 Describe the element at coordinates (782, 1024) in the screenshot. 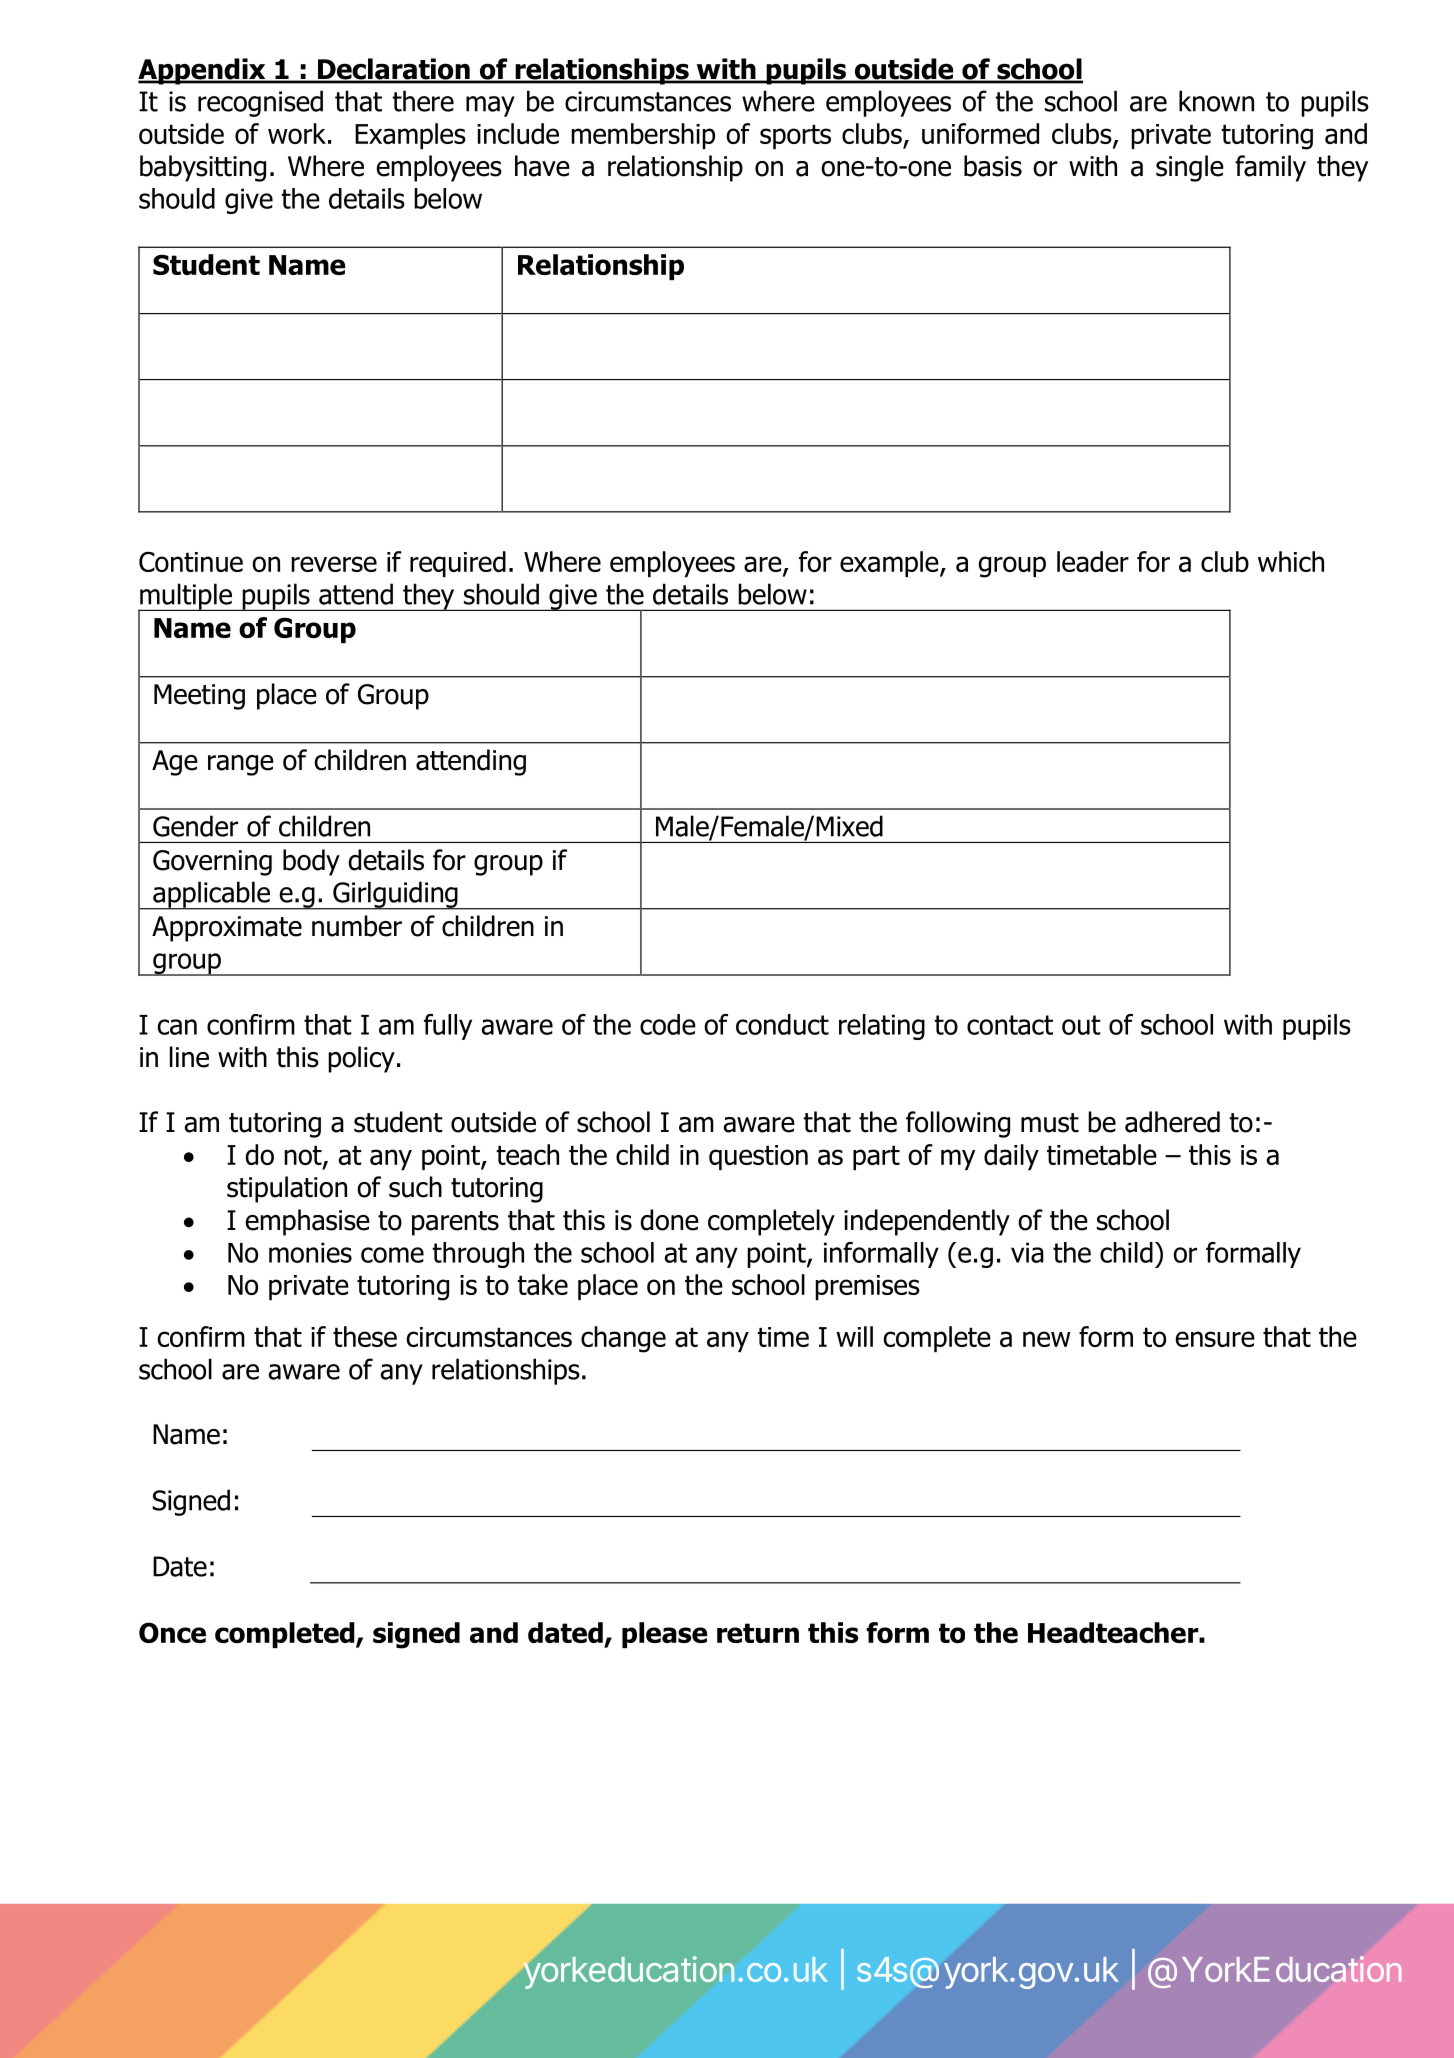

I see `conduct` at that location.
